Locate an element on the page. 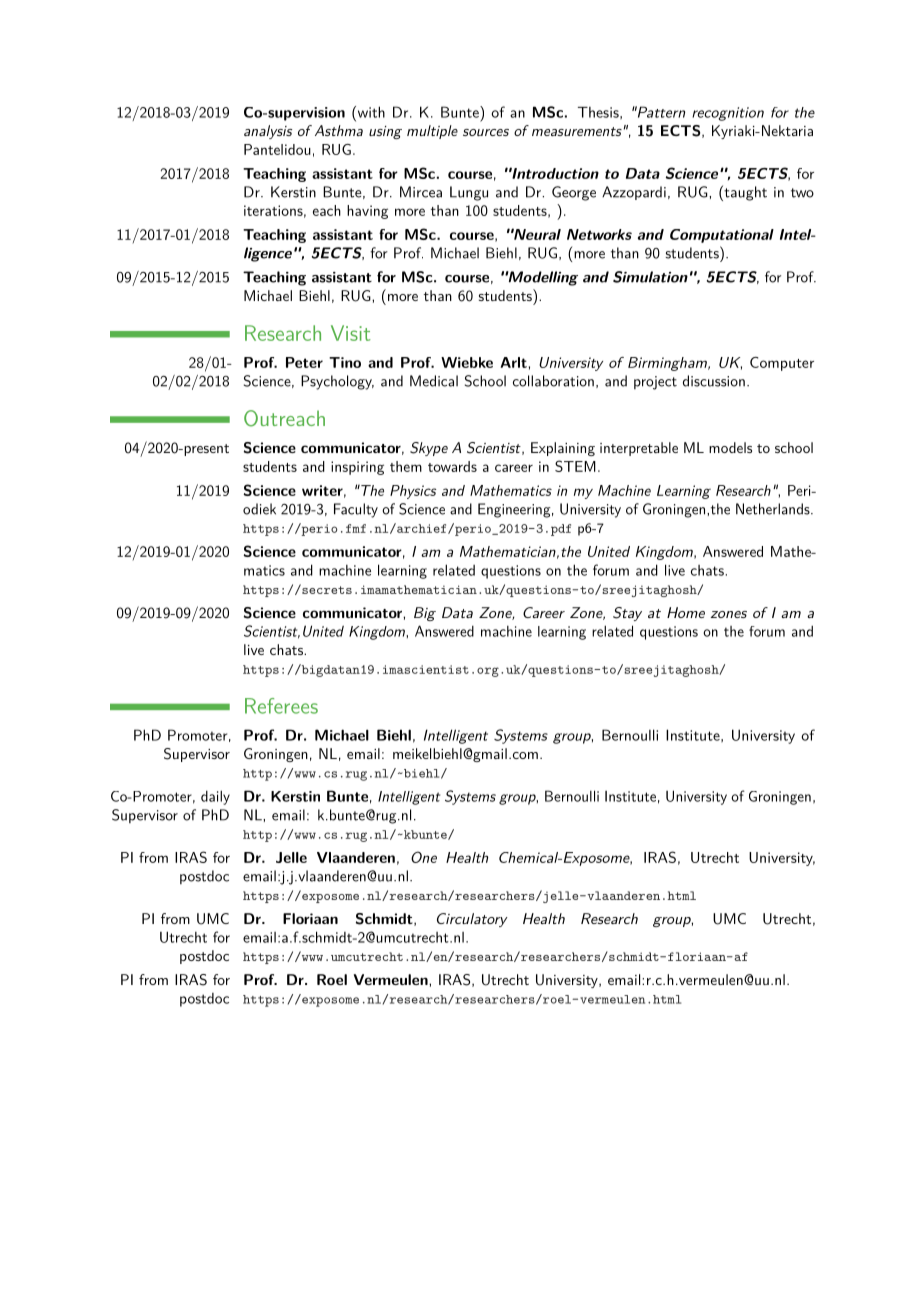 The image size is (924, 1308). sources is located at coordinates (486, 132).
